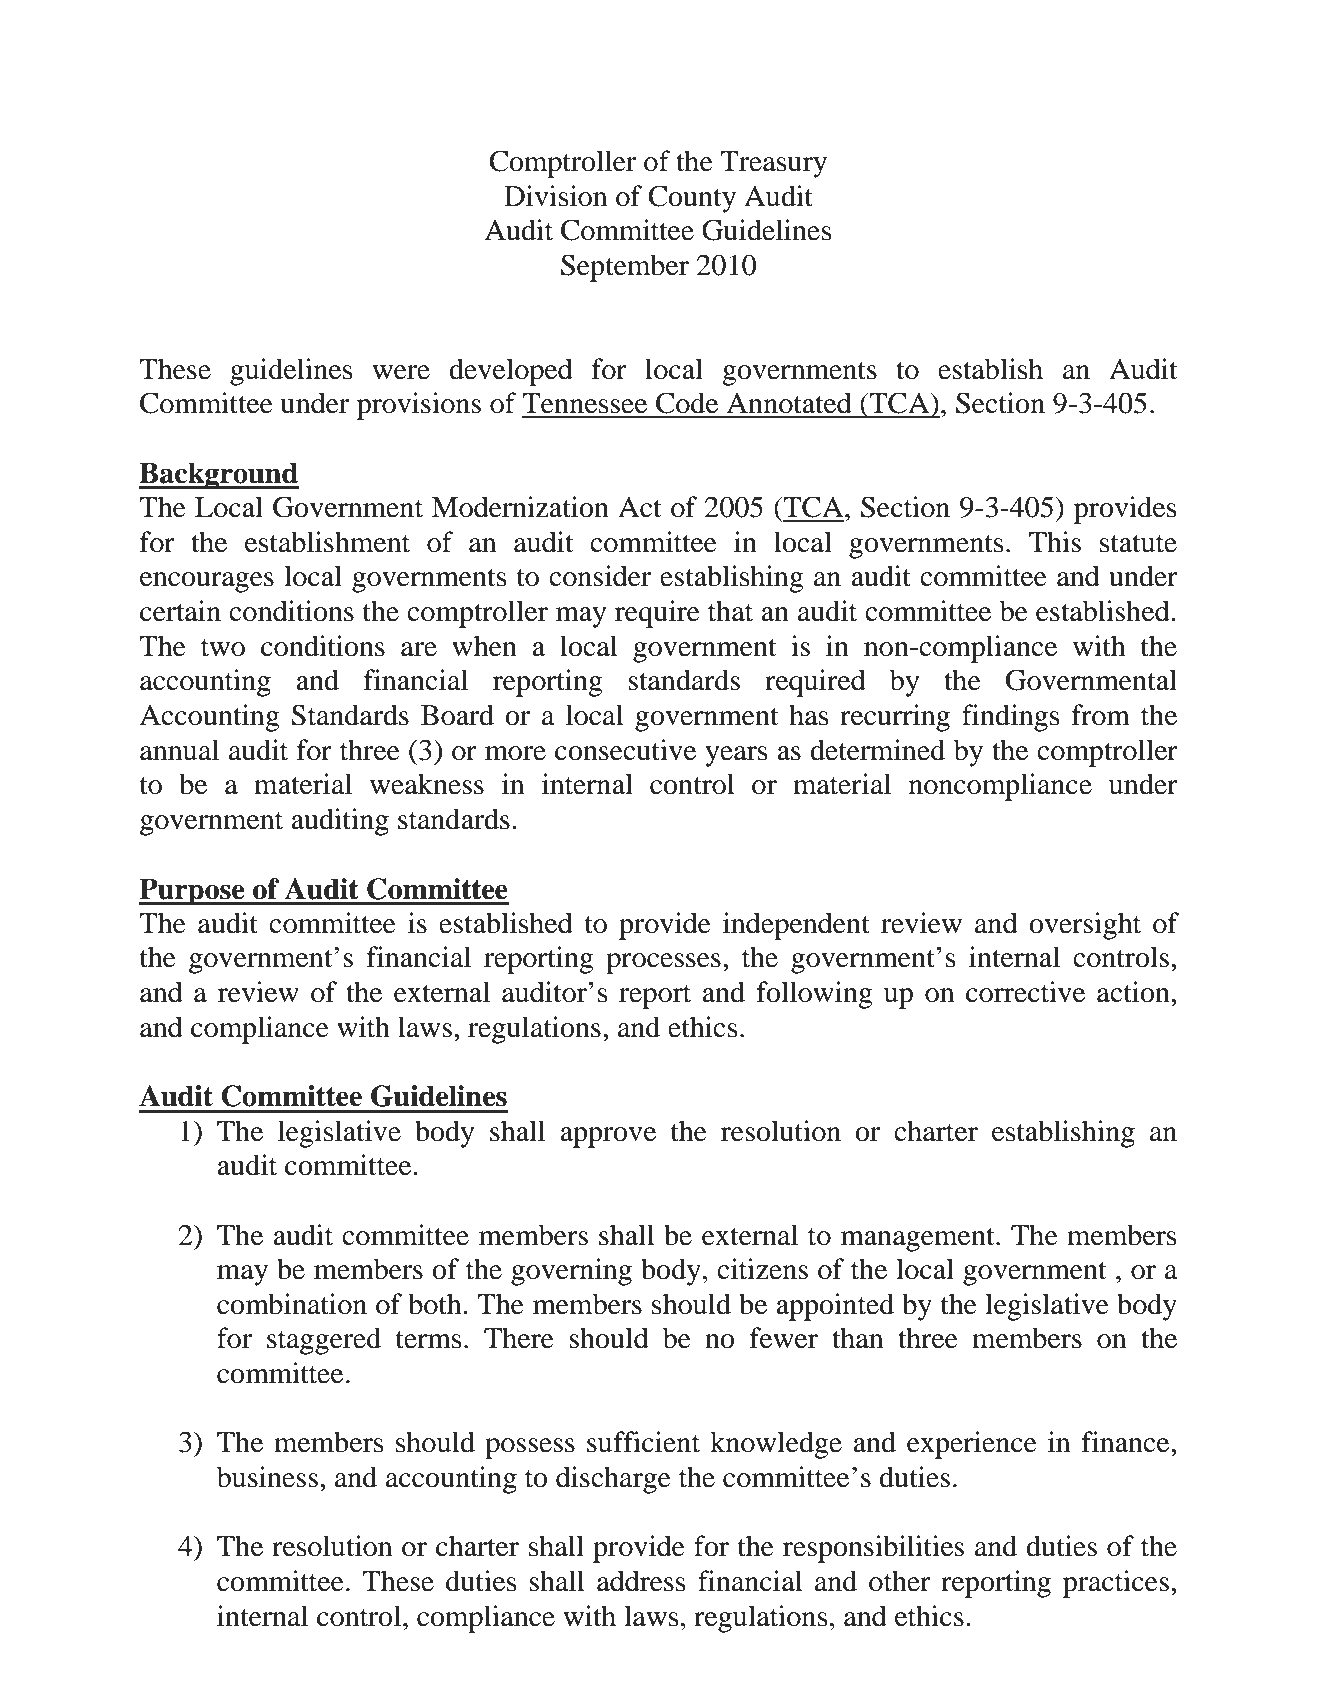 The height and width of the document is (1704, 1317). Describe the element at coordinates (292, 1304) in the document. I see `combination` at that location.
